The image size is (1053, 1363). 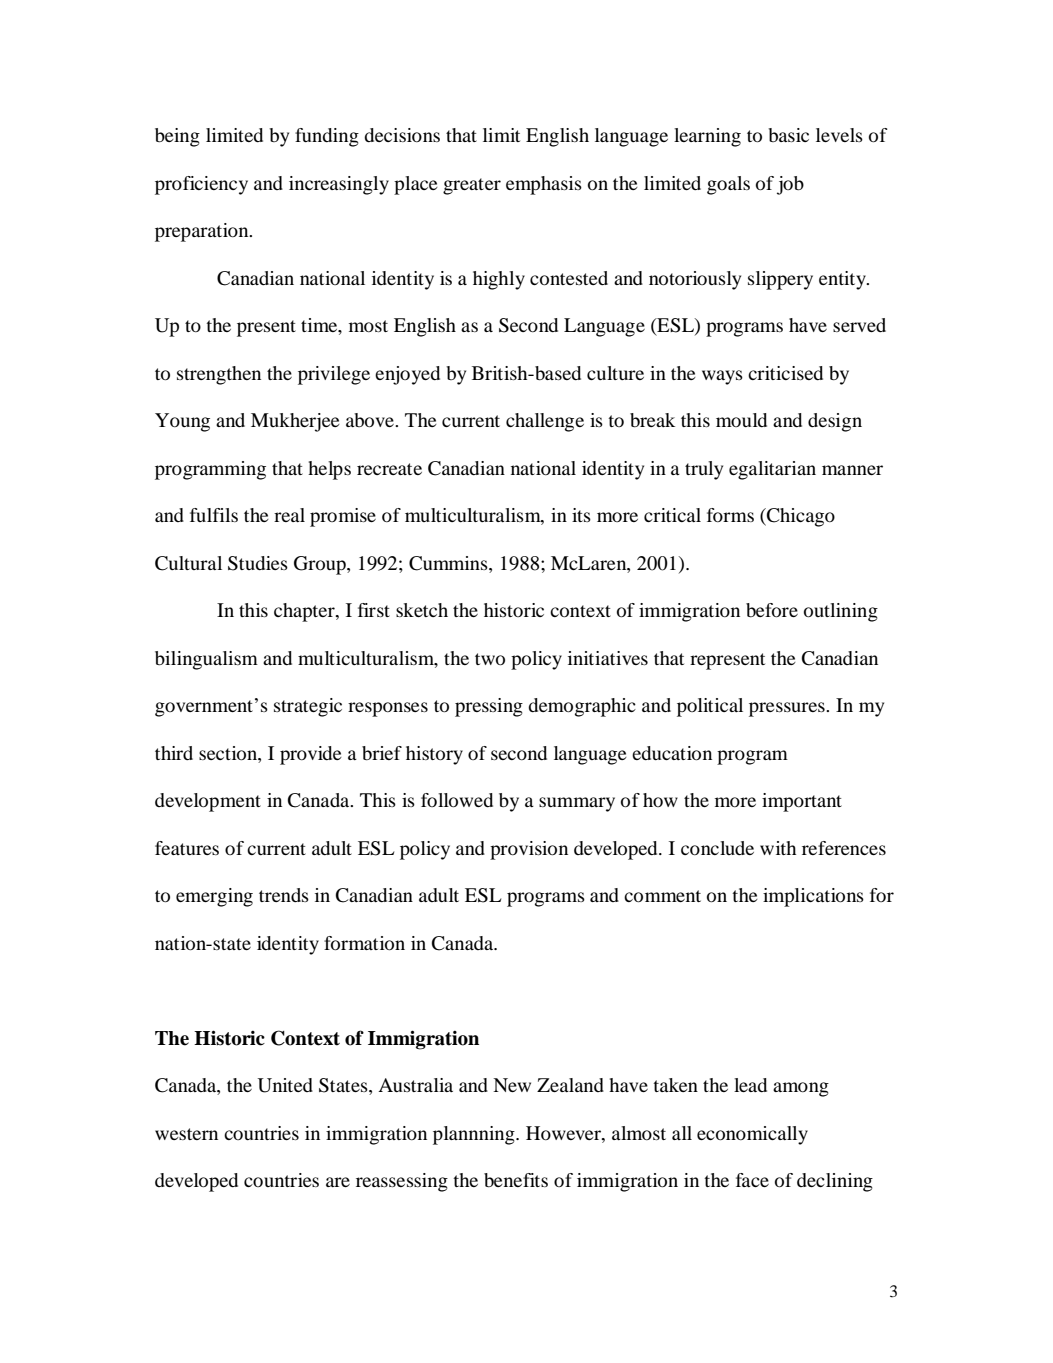 What do you see at coordinates (790, 185) in the image?
I see `job` at bounding box center [790, 185].
